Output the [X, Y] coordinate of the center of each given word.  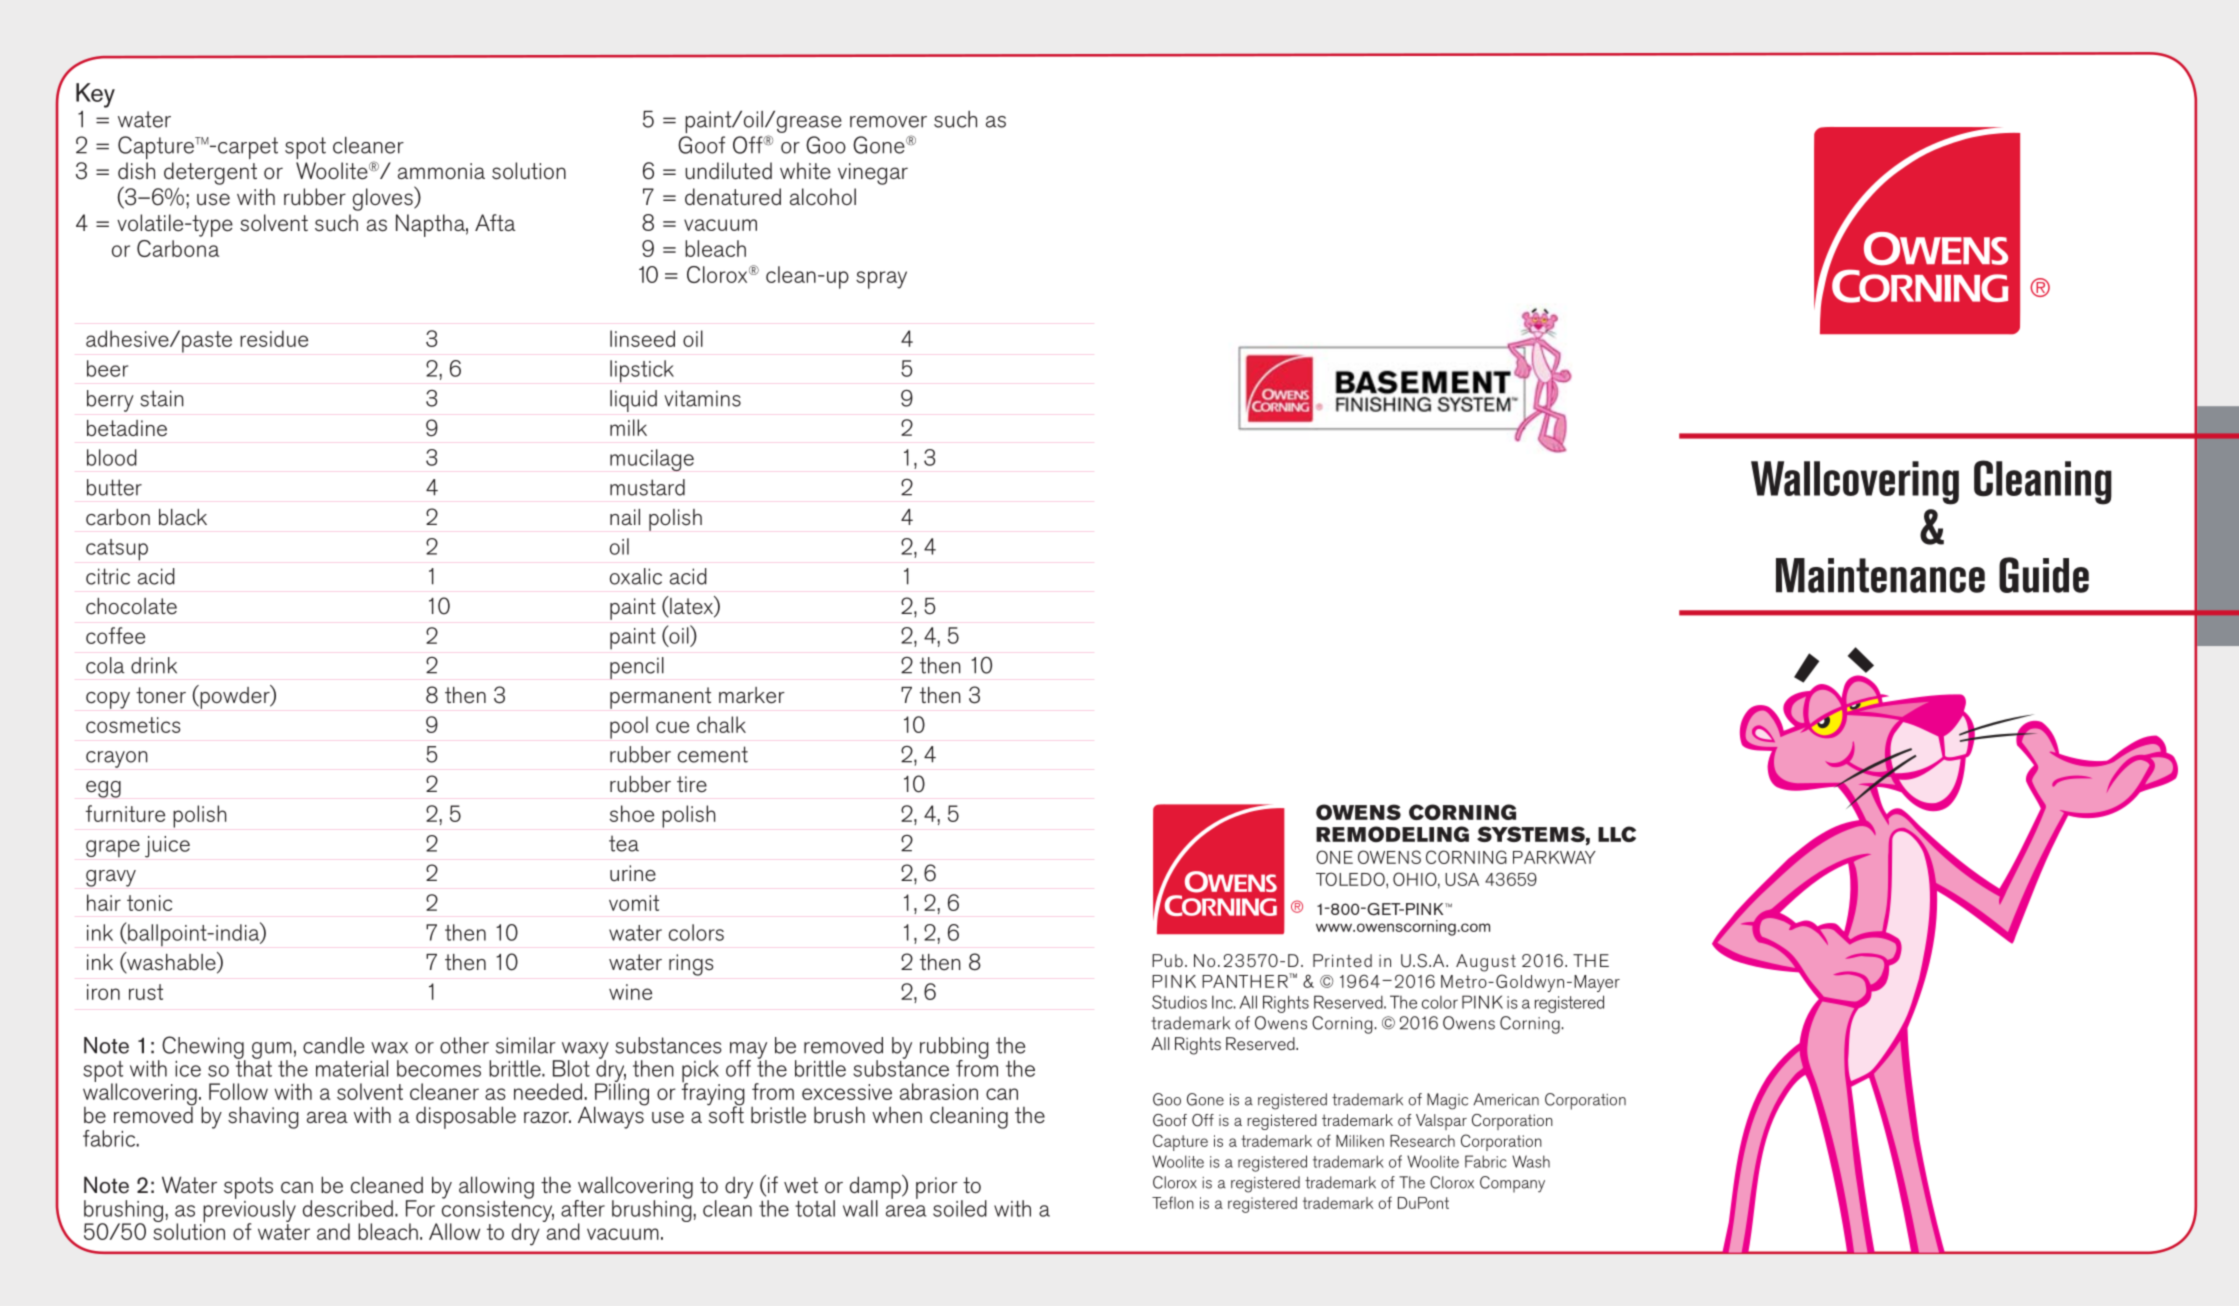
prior [937, 1188]
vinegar [873, 174]
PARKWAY [1554, 857]
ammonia [441, 171]
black [183, 517]
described [348, 1208]
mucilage [652, 460]
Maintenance [1880, 575]
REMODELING [1392, 834]
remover [888, 122]
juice [167, 847]
